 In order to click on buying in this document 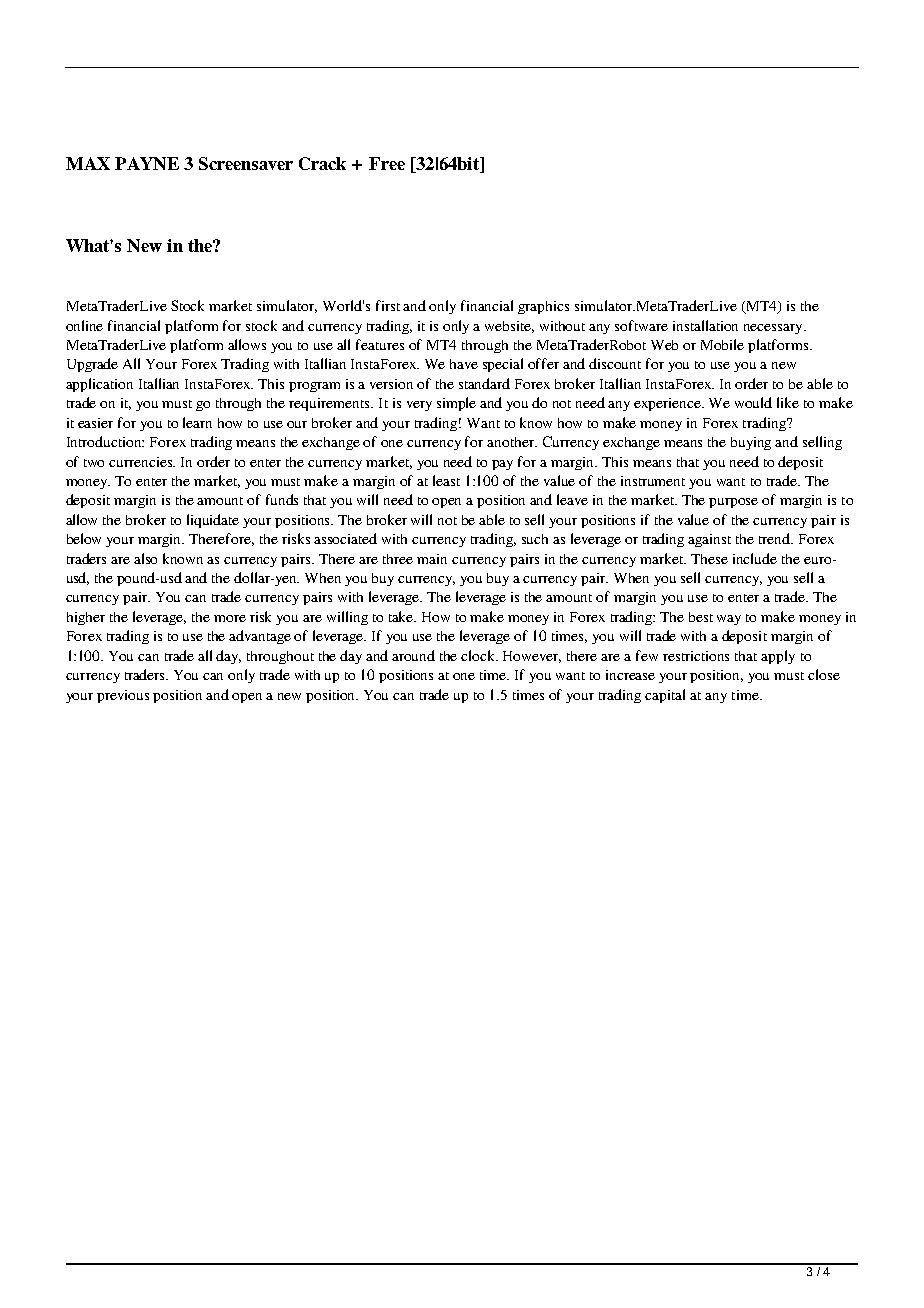, I will do `click(751, 443)`.
